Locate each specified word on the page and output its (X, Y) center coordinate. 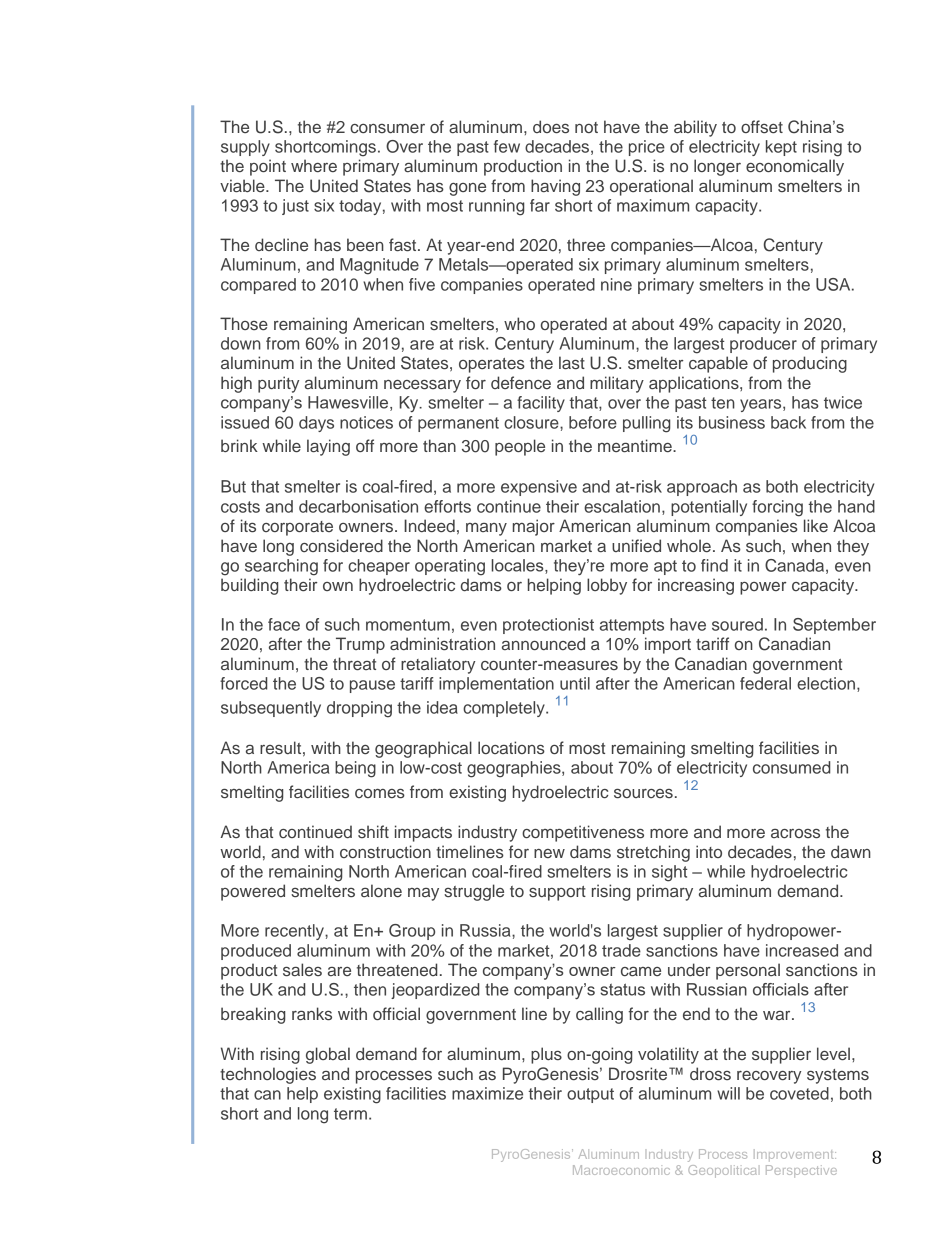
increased (802, 950)
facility (541, 404)
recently (295, 932)
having (555, 187)
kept (781, 148)
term (350, 1114)
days (316, 424)
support (557, 893)
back (788, 422)
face (284, 624)
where (314, 165)
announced (543, 643)
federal (765, 683)
